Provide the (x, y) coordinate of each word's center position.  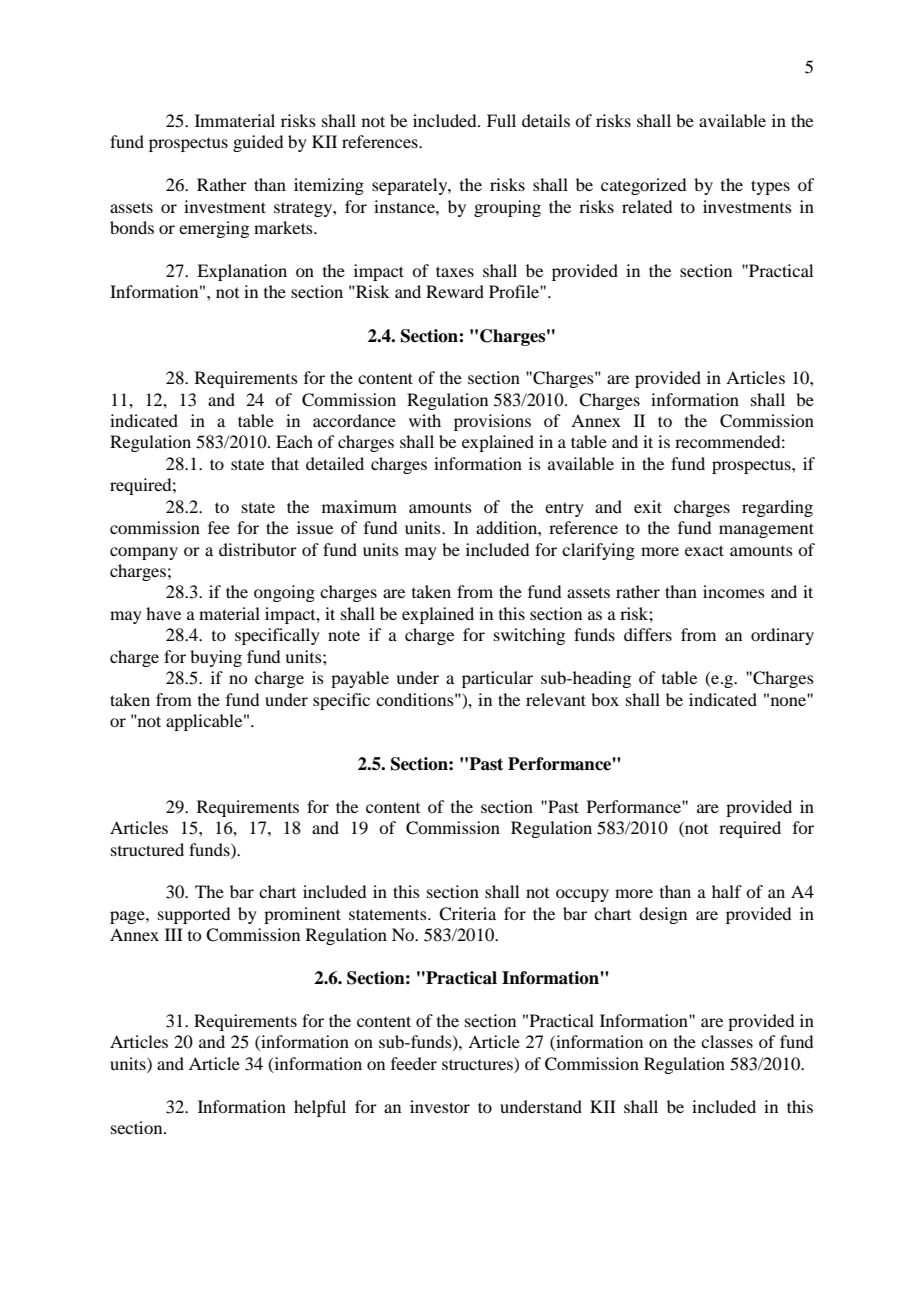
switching (529, 636)
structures (478, 1063)
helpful (320, 1108)
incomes (734, 591)
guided (258, 143)
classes (727, 1041)
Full (501, 120)
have (163, 613)
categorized (643, 186)
